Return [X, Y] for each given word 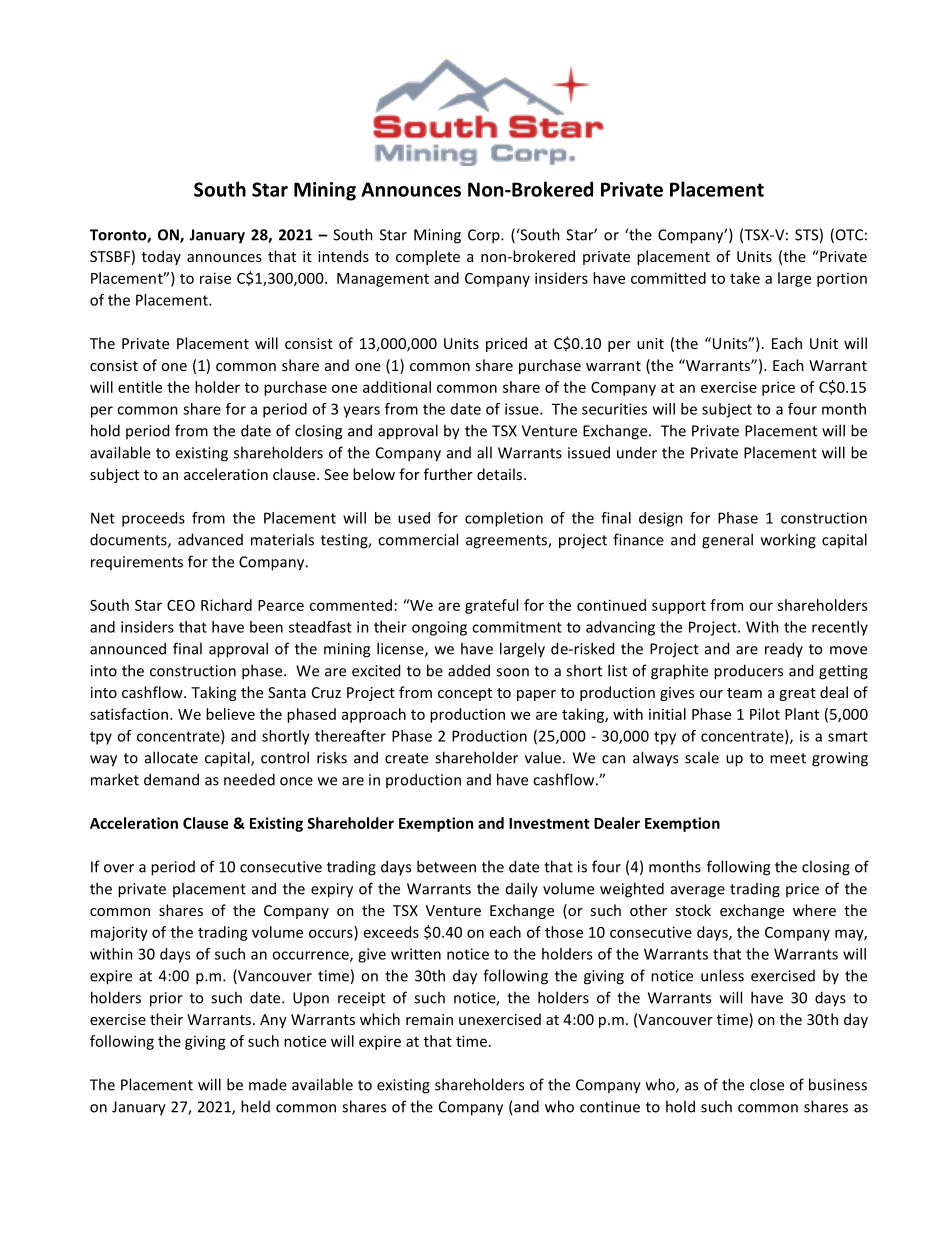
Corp [485, 236]
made [268, 1084]
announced [128, 648]
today [161, 257]
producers [748, 672]
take [745, 278]
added [469, 670]
